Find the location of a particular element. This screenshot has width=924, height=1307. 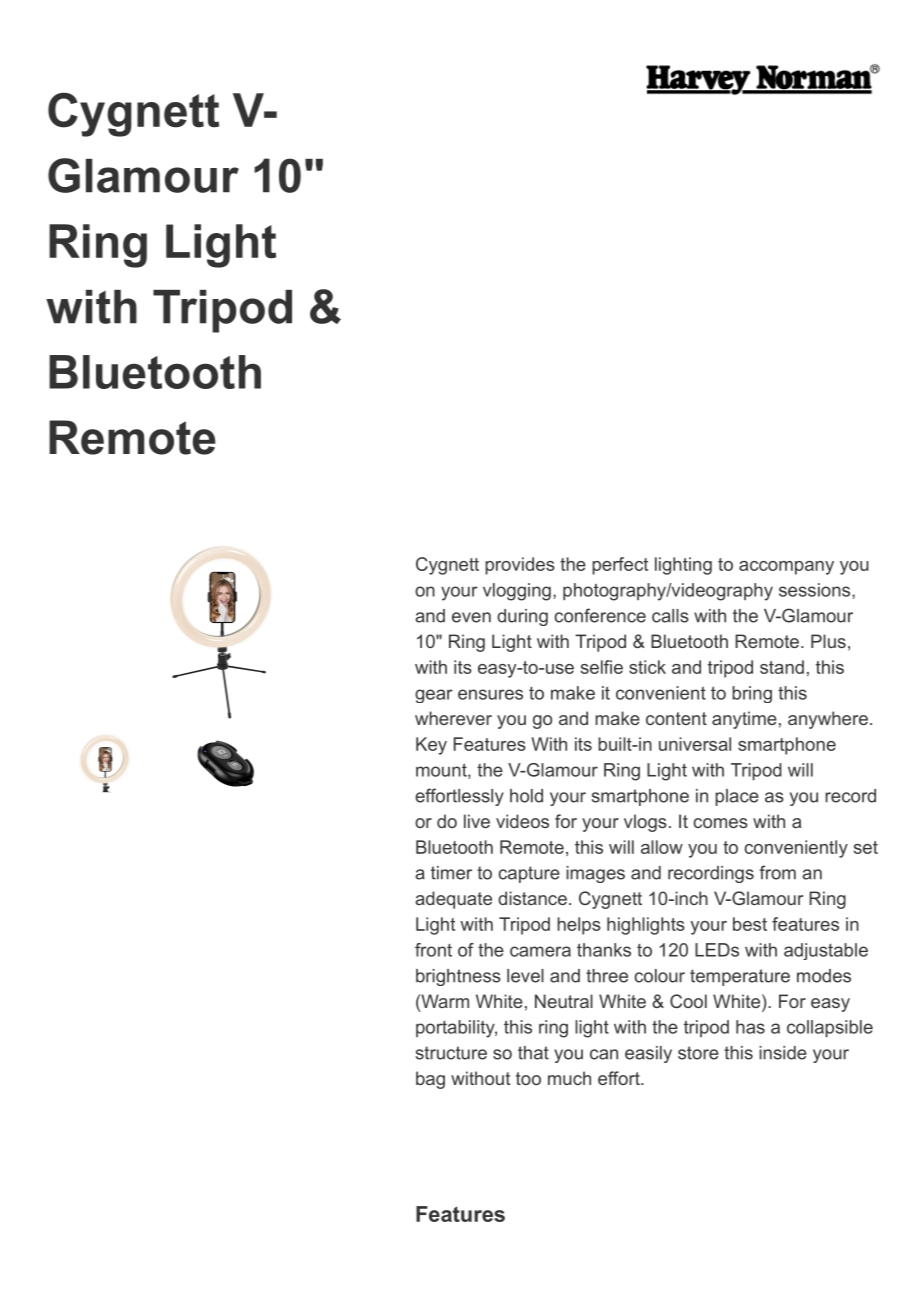

anywhere is located at coordinates (828, 720).
